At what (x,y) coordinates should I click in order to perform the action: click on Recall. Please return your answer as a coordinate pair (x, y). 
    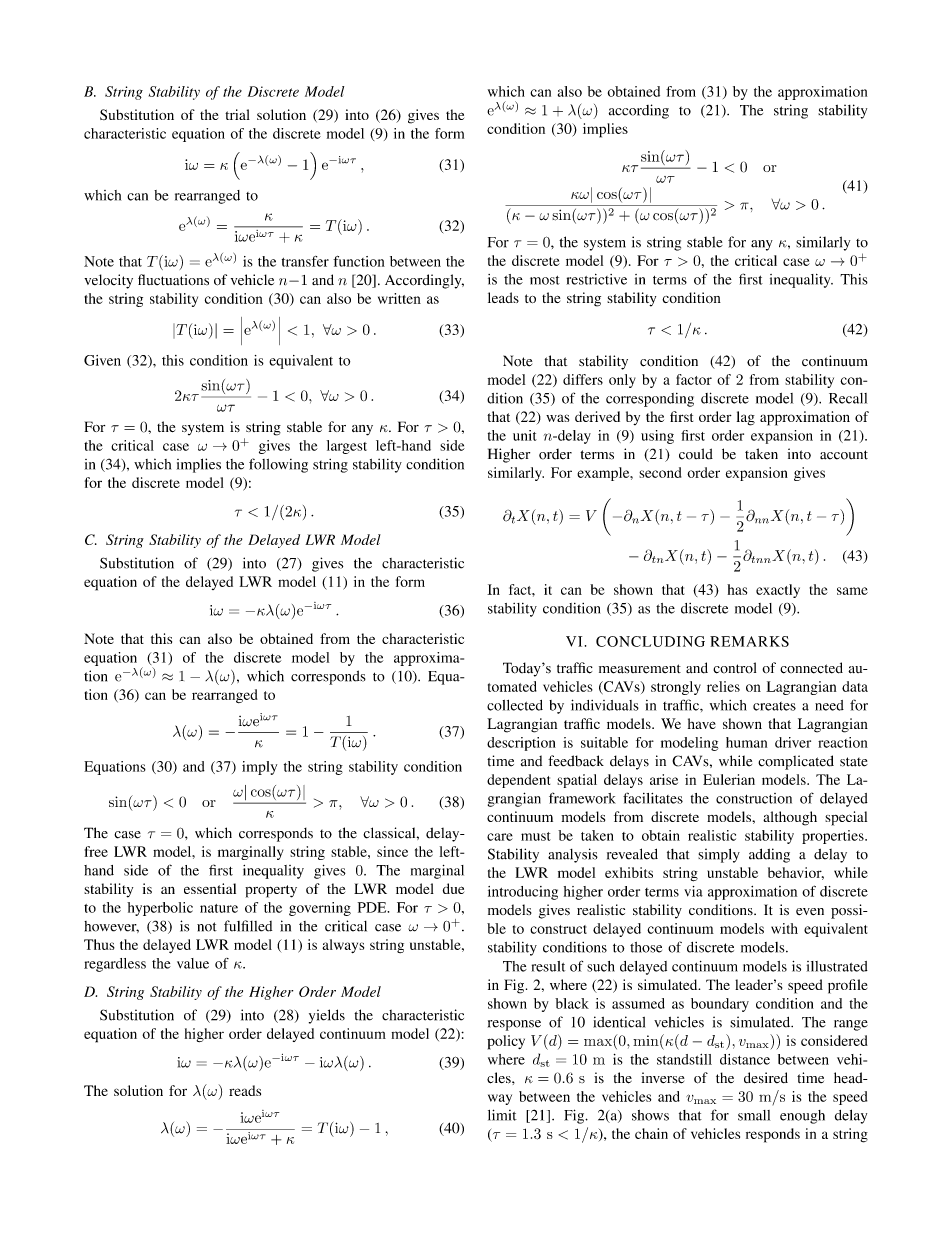
    Looking at the image, I should click on (848, 398).
